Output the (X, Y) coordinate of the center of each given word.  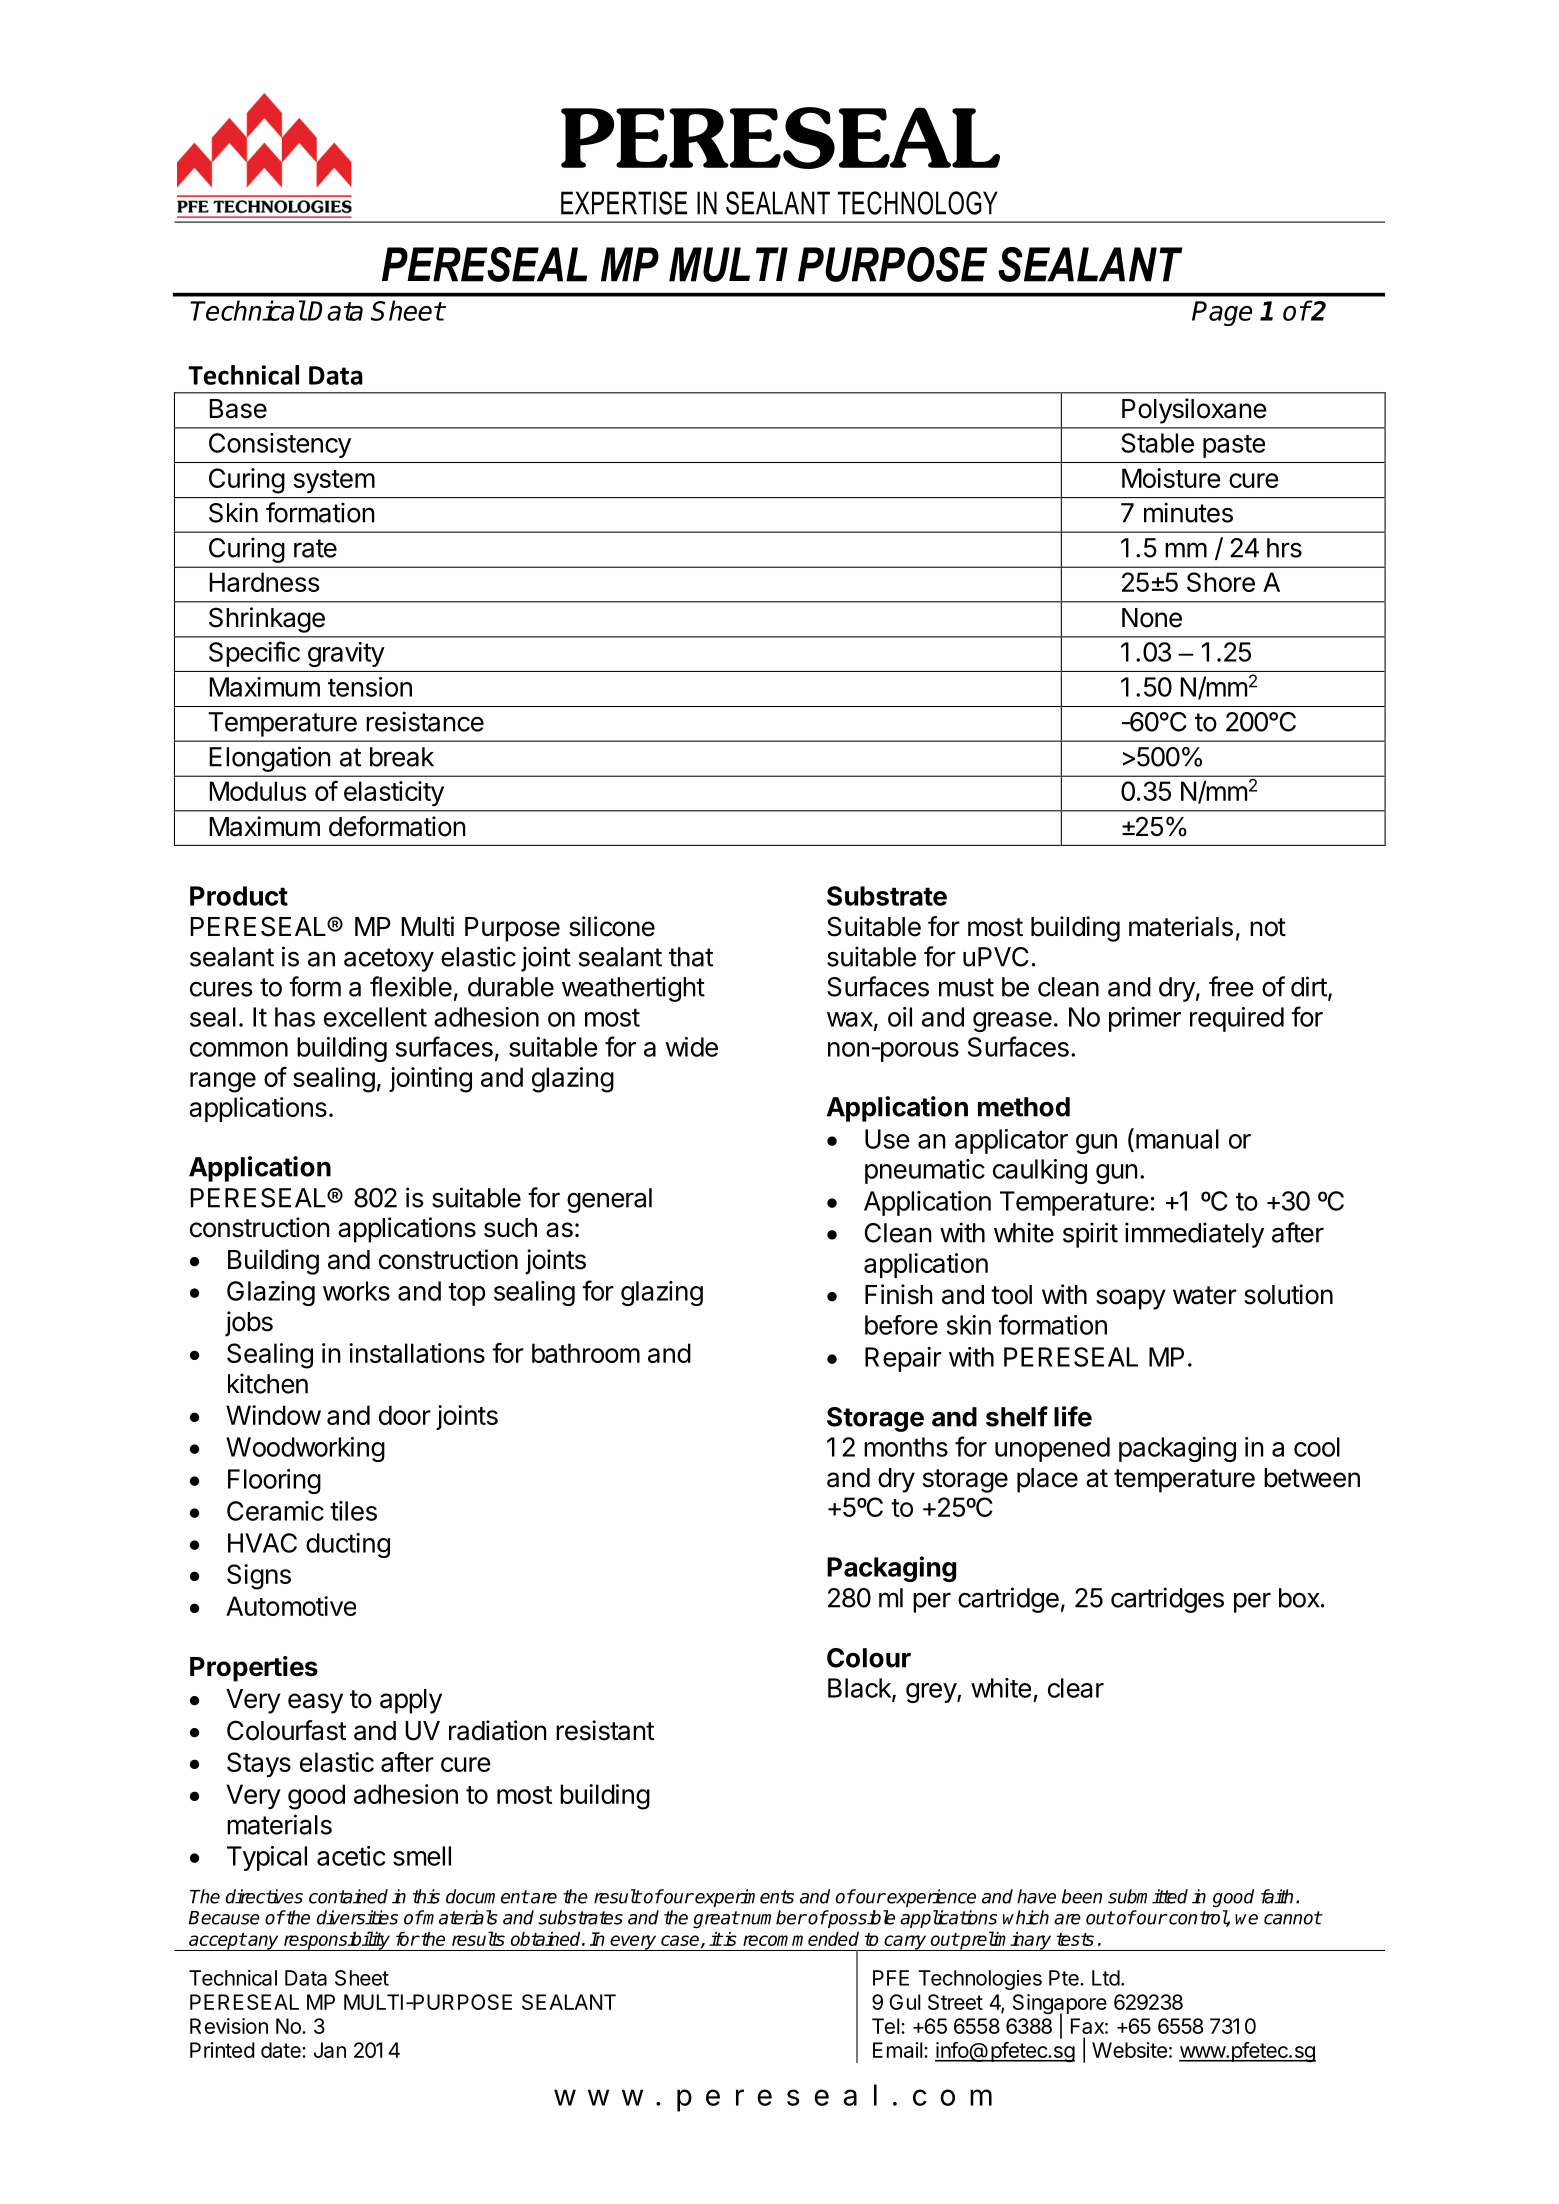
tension (370, 687)
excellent (375, 1017)
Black (860, 1689)
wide (691, 1047)
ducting (348, 1545)
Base (238, 409)
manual (1177, 1139)
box (1300, 1598)
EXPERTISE (624, 203)
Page (1222, 313)
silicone (612, 926)
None (1152, 618)
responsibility (336, 1941)
